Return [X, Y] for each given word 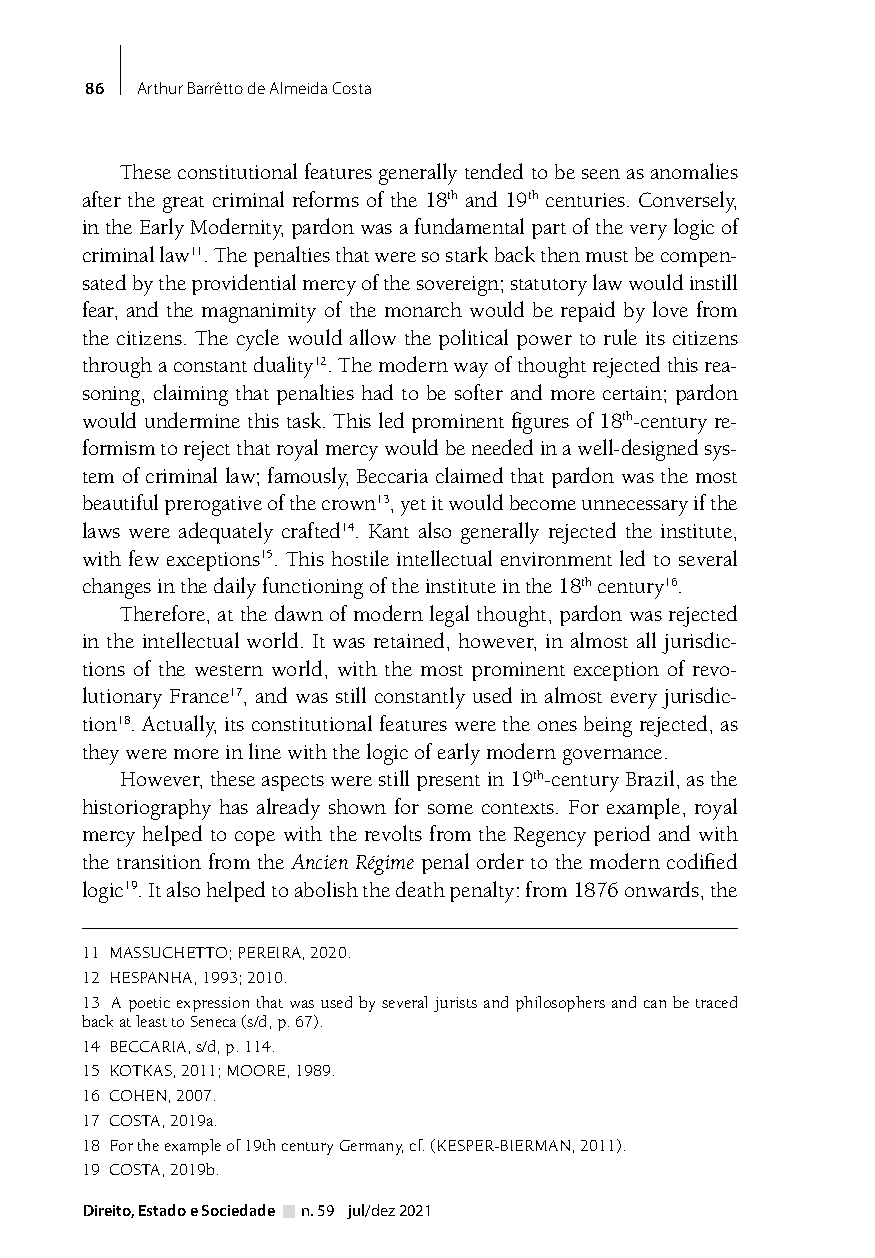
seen [601, 174]
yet [413, 507]
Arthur [160, 88]
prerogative [213, 506]
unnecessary [635, 508]
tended [494, 171]
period [622, 835]
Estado [162, 1210]
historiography [147, 809]
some [450, 809]
